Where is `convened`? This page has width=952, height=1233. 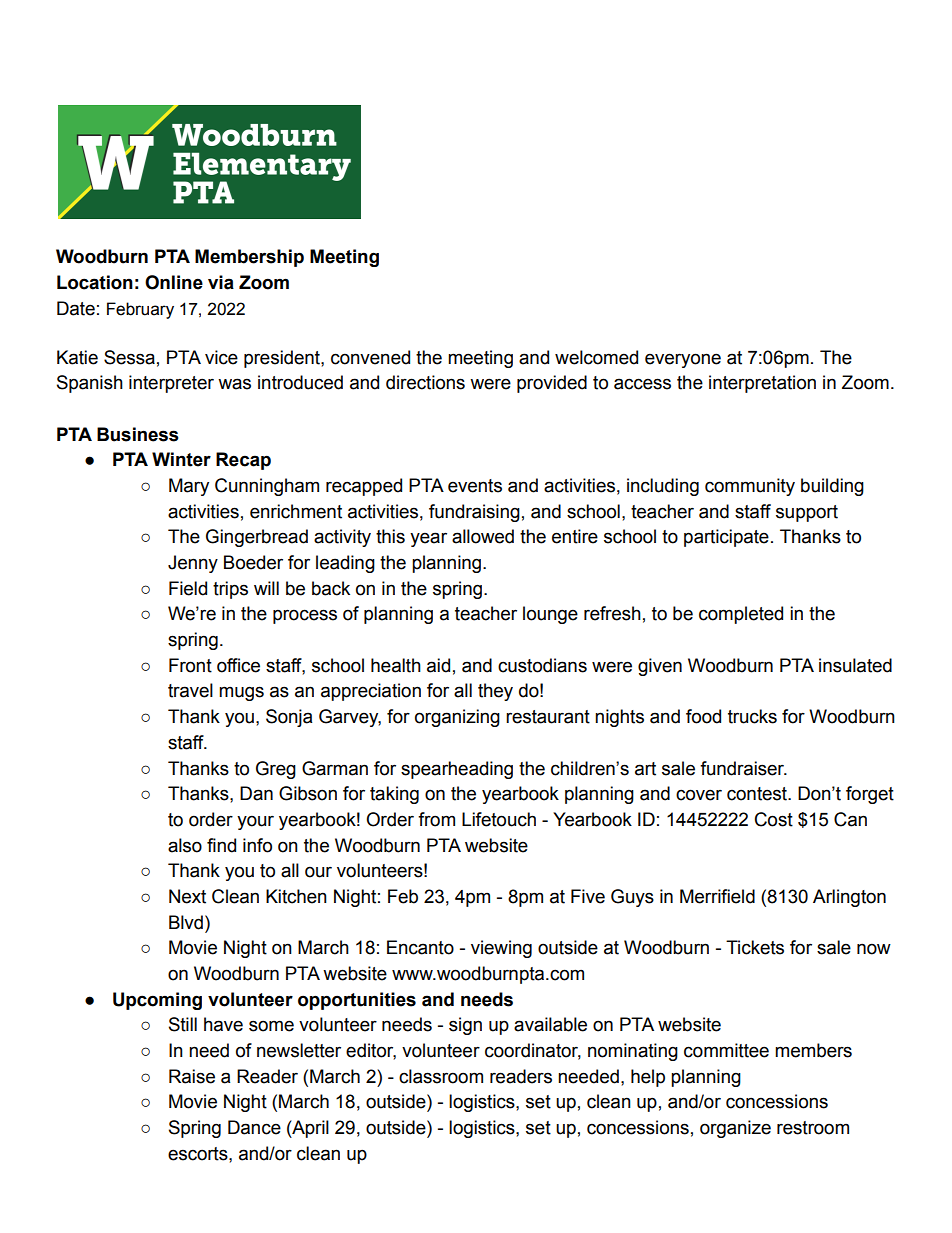 convened is located at coordinates (370, 357).
